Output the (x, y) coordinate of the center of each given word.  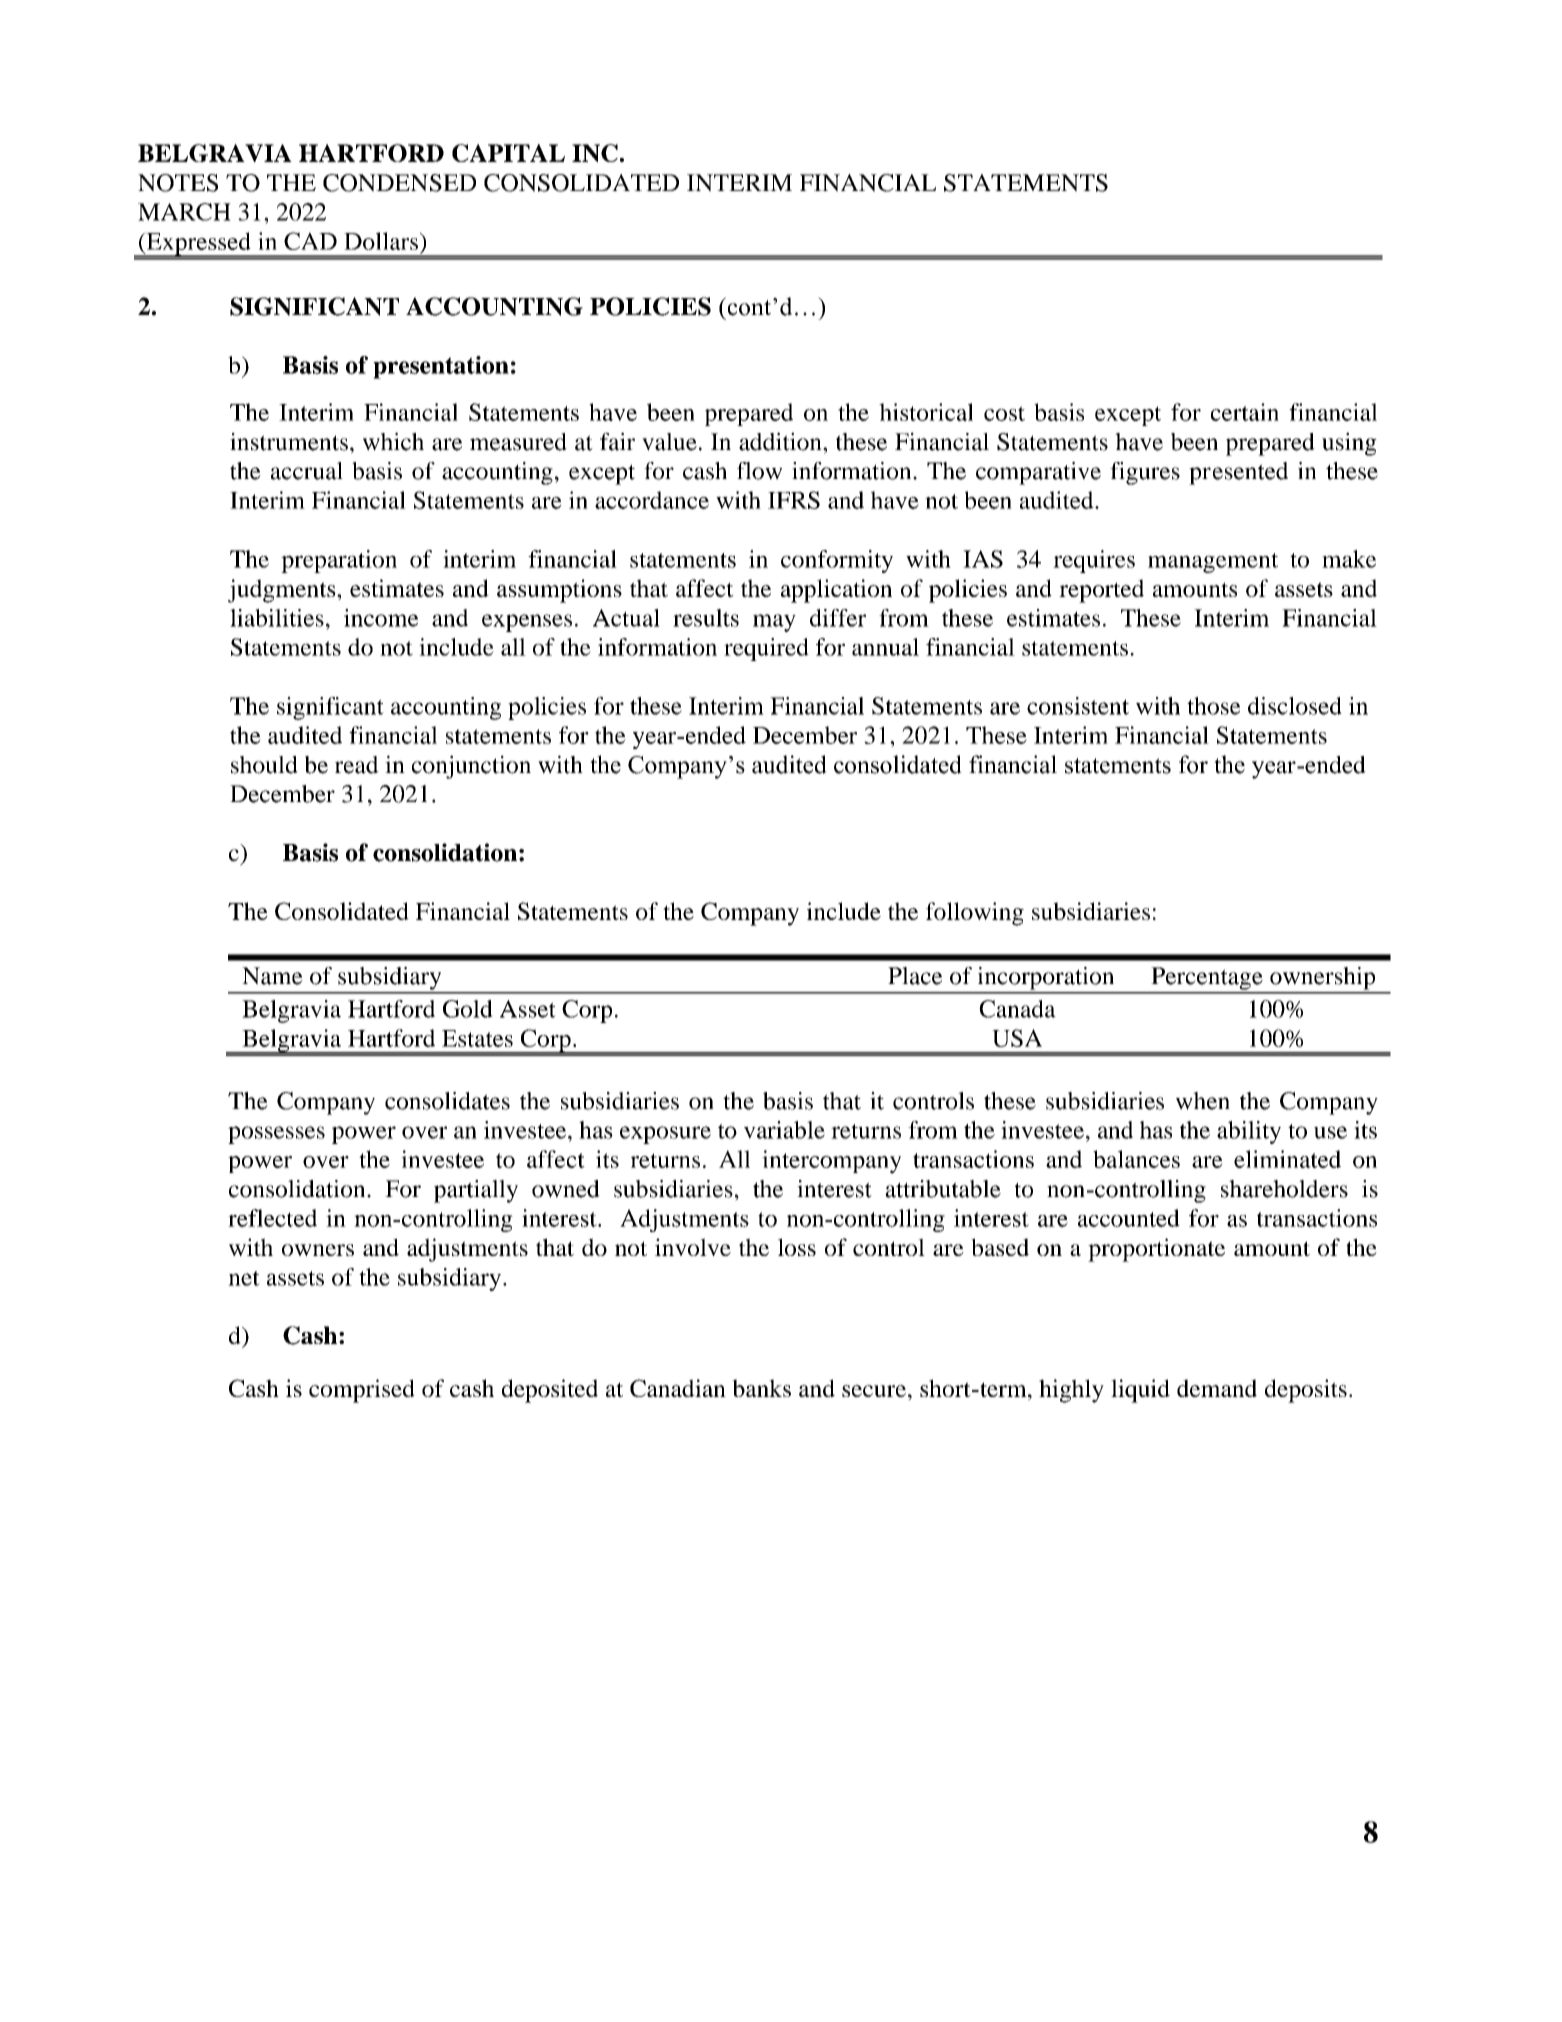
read (357, 765)
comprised (362, 1391)
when (1203, 1101)
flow (759, 471)
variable (784, 1130)
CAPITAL (508, 153)
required (766, 649)
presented (1238, 473)
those (1213, 706)
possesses (276, 1135)
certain (1245, 412)
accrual (307, 471)
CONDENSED (399, 183)
